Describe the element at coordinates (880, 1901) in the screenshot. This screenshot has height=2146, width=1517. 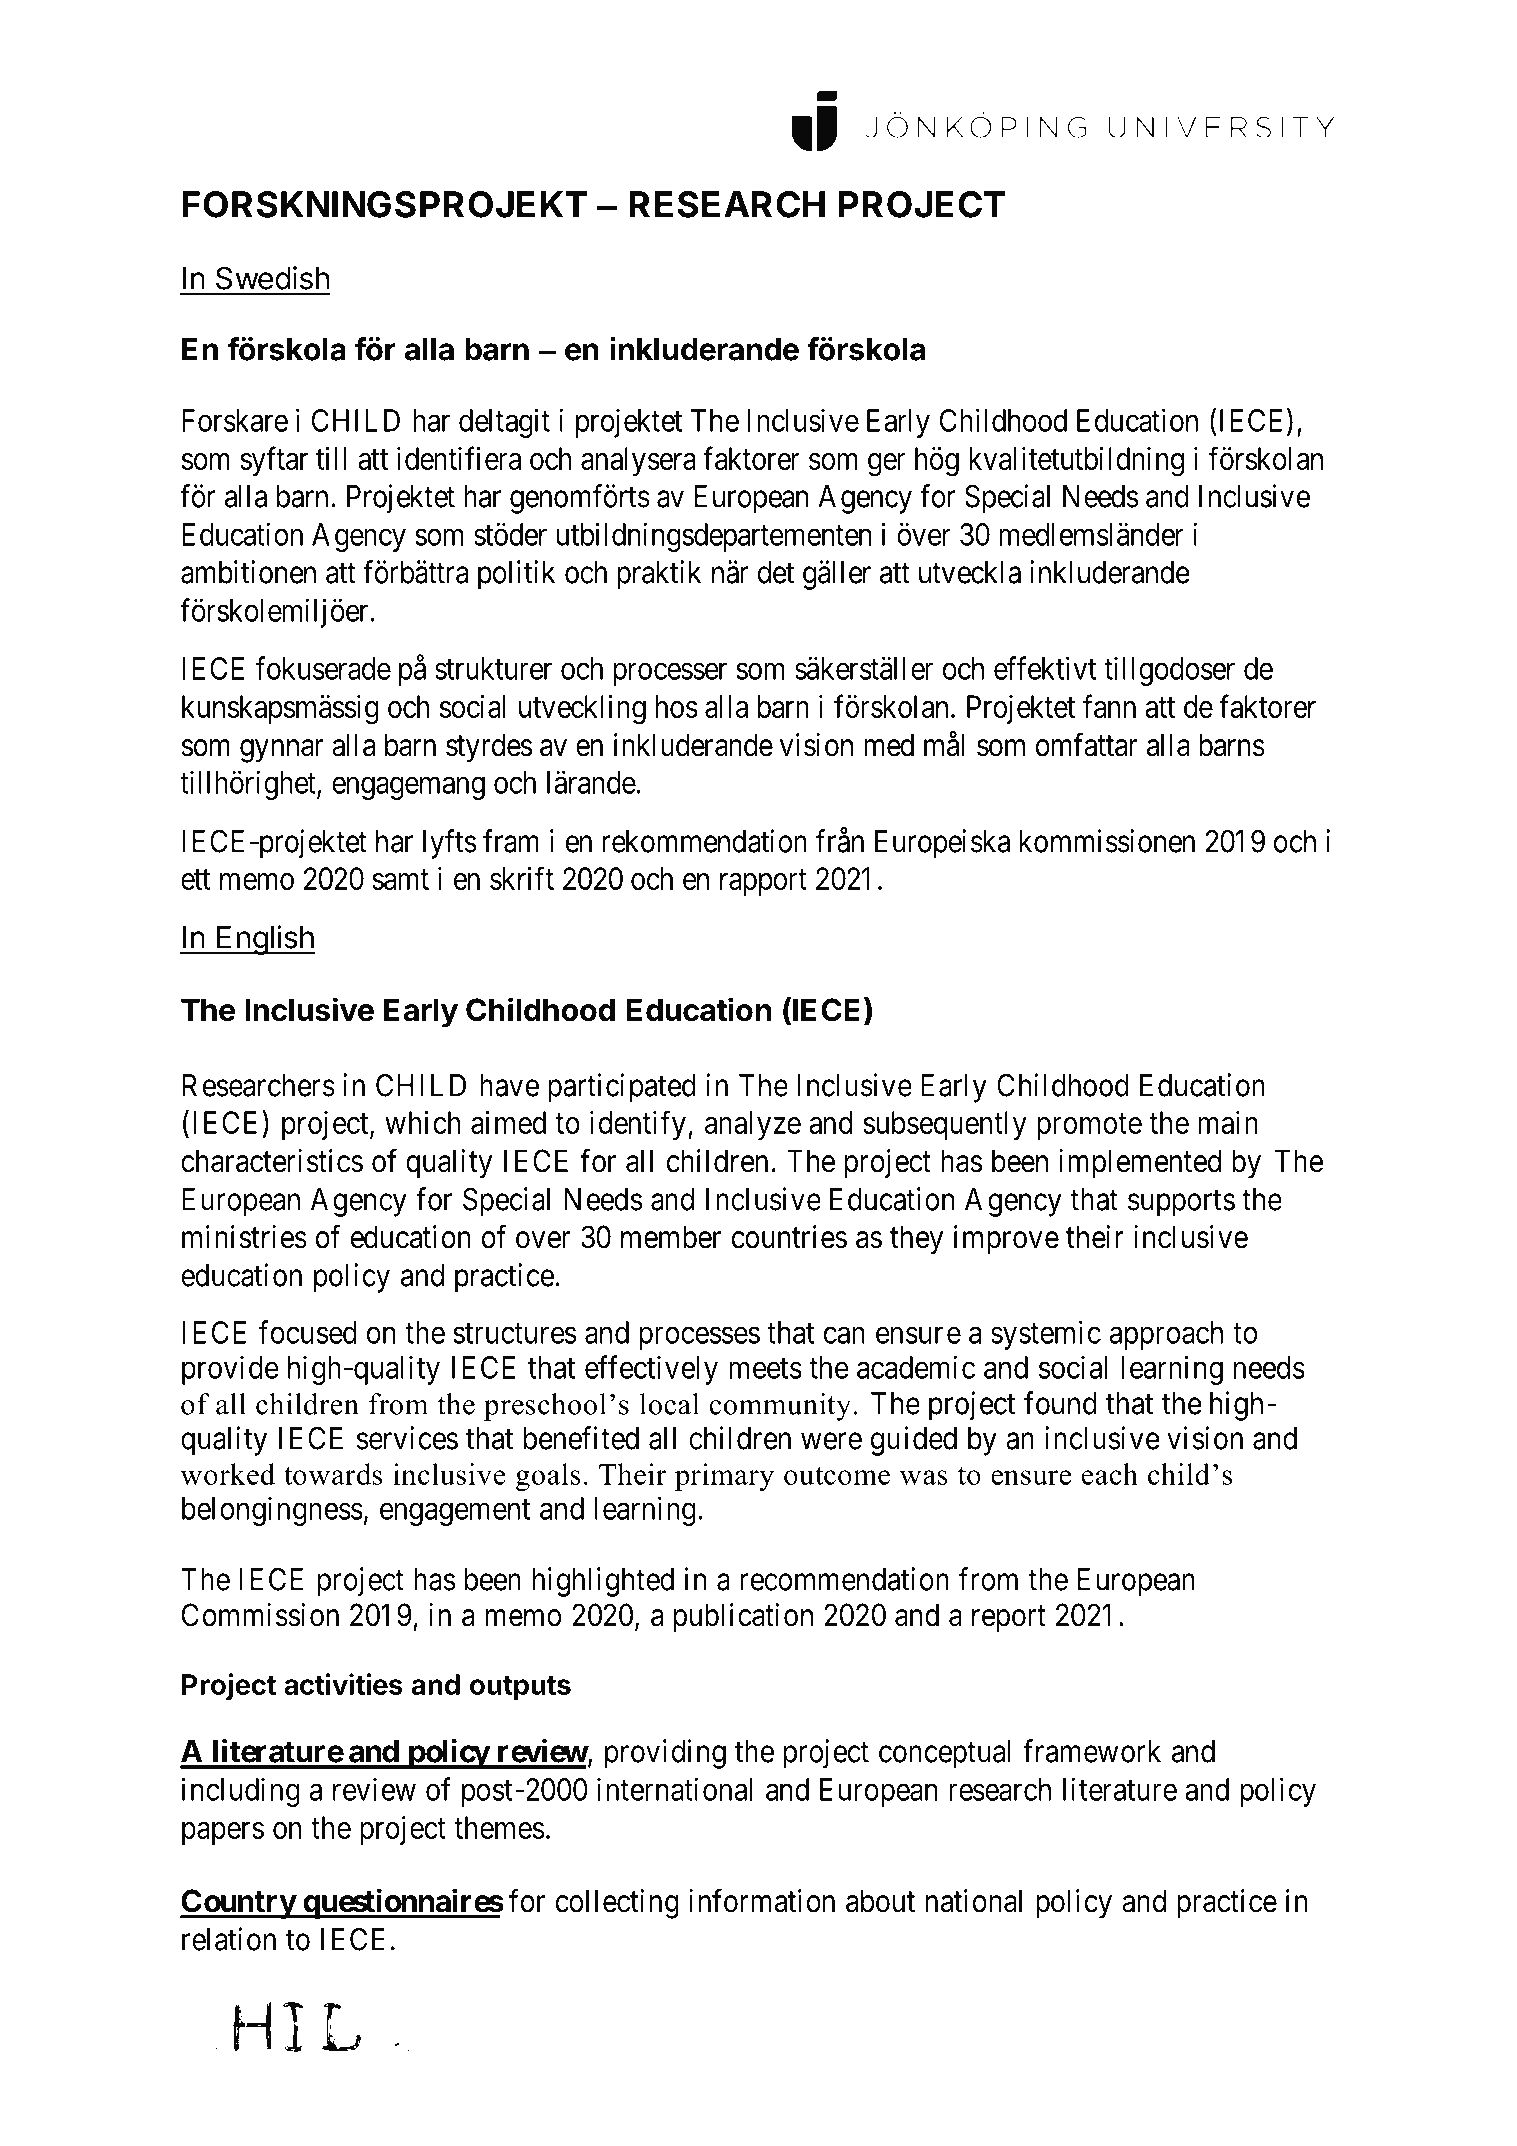
I see `about` at that location.
